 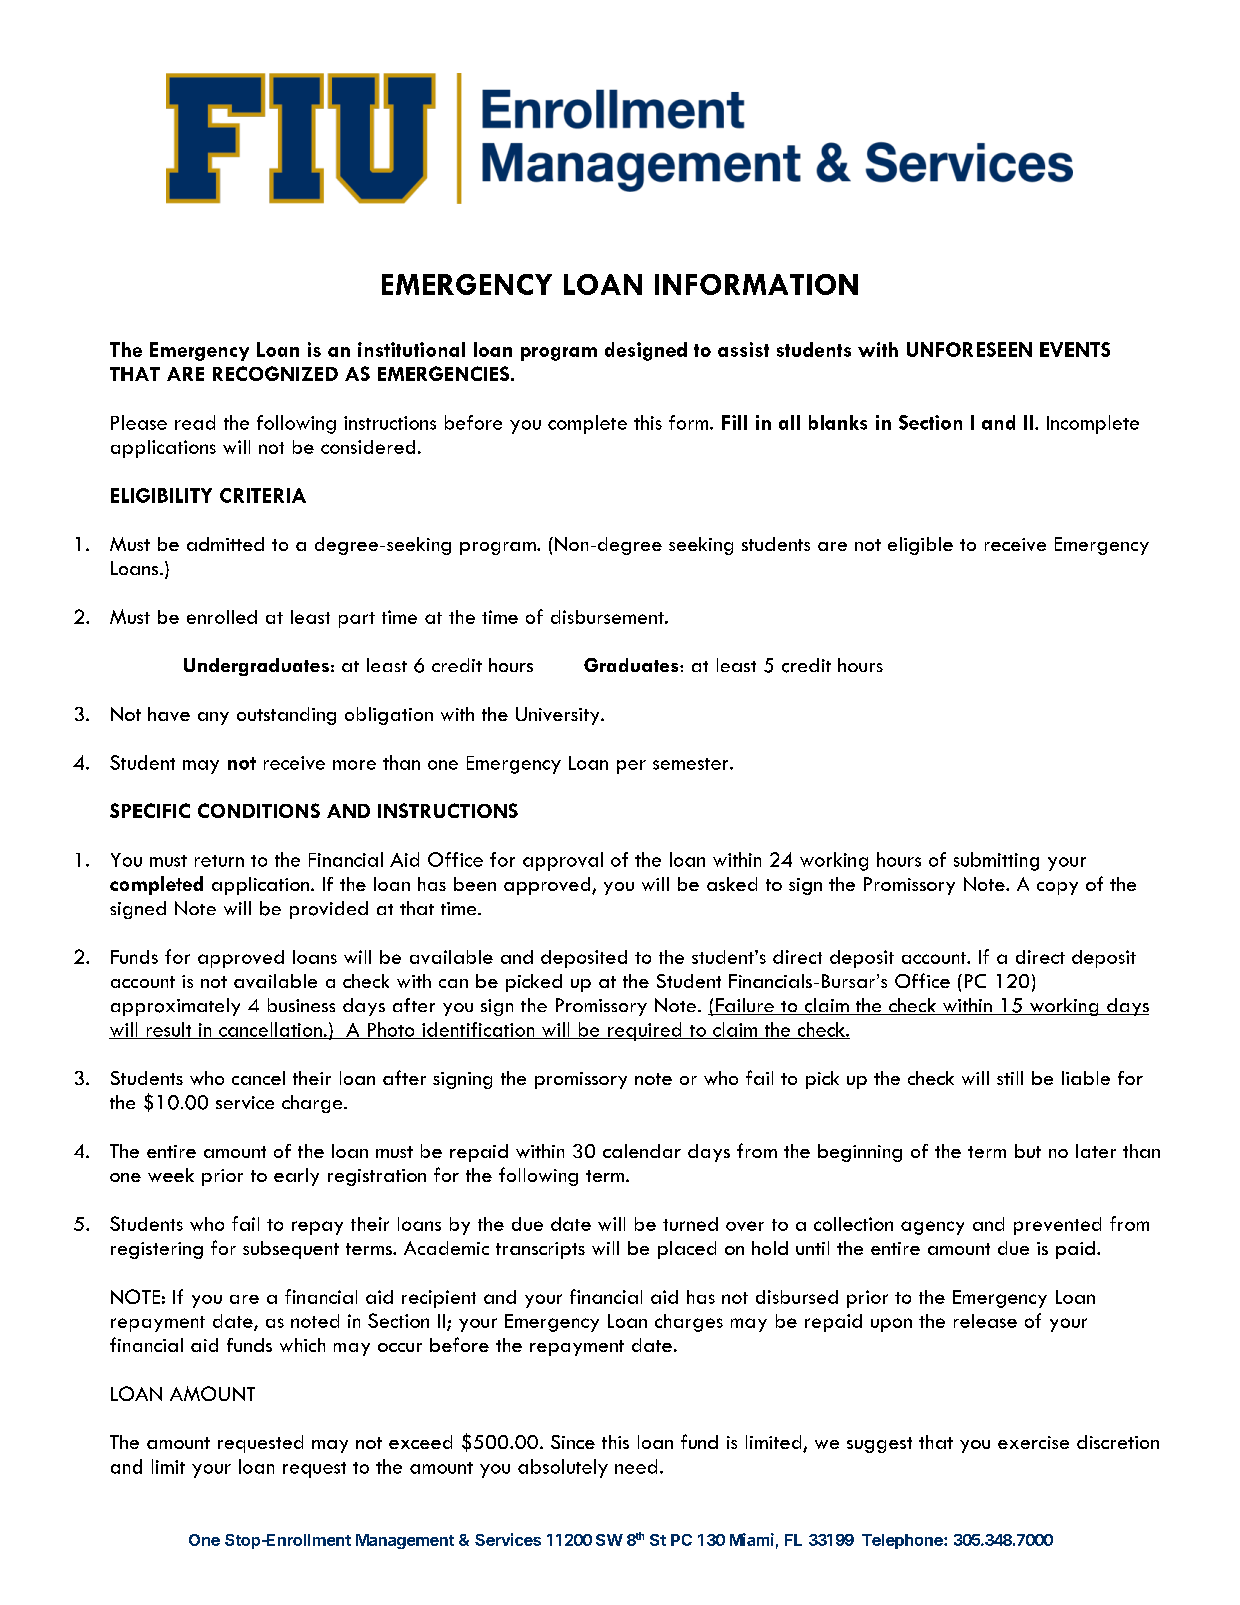 I want to click on RECOGNIZED, so click(x=275, y=373).
